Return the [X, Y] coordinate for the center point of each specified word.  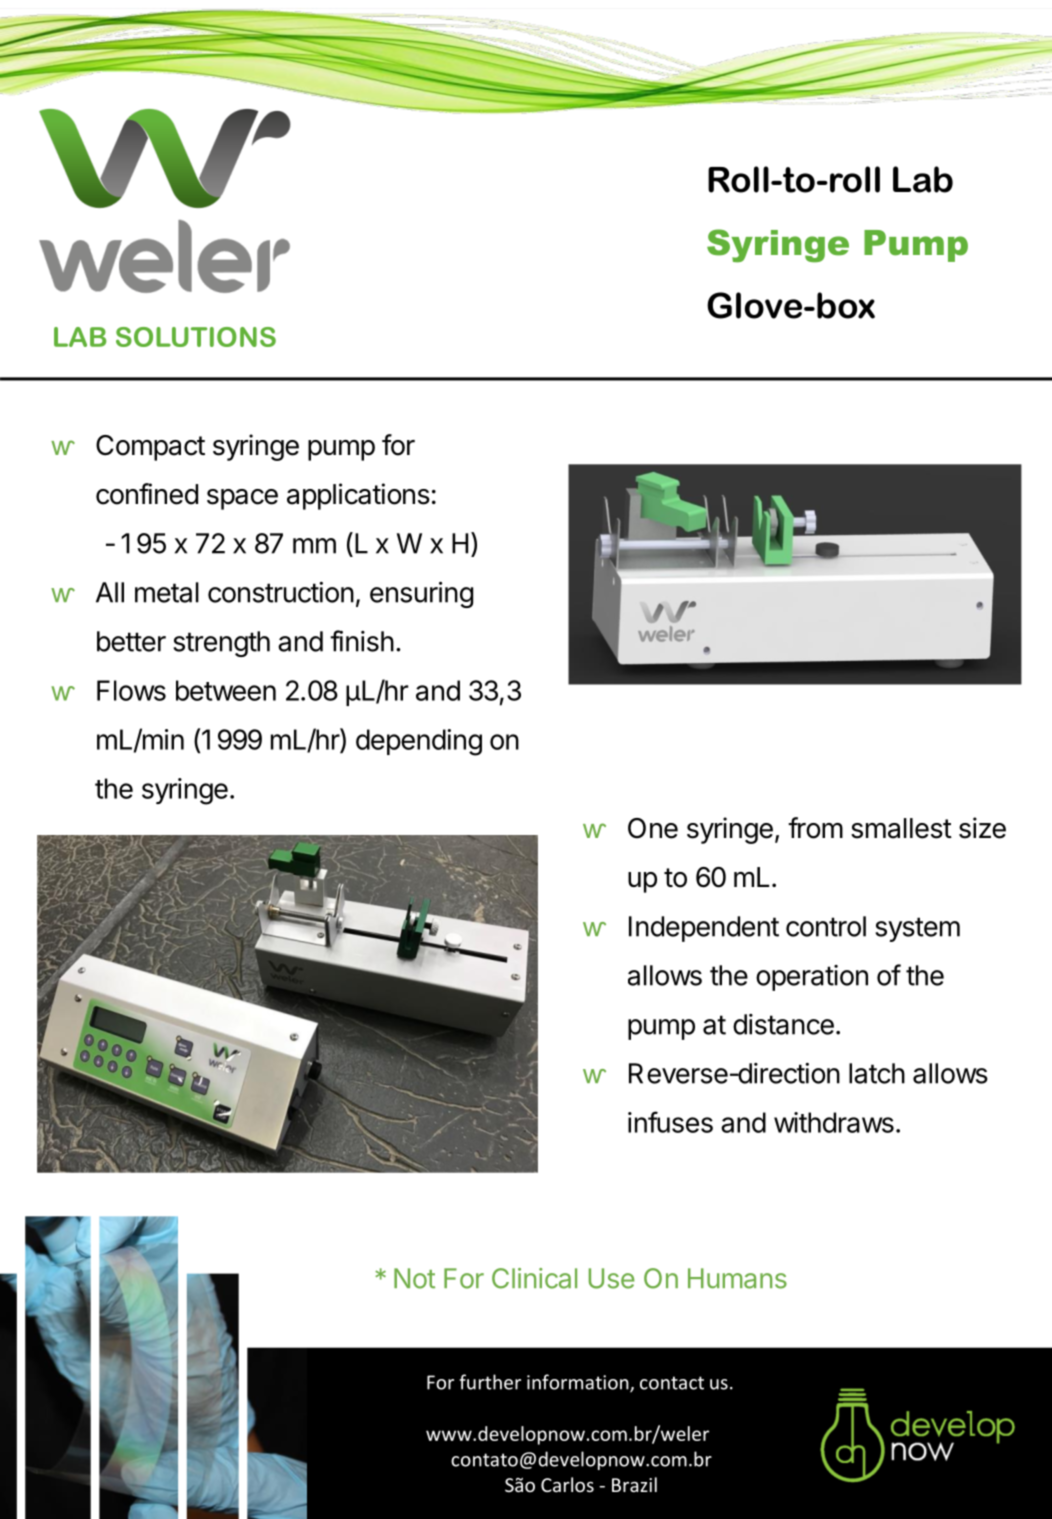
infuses [670, 1122]
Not [414, 1278]
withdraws [834, 1122]
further [490, 1382]
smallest [901, 828]
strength [221, 644]
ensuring [421, 594]
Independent [704, 929]
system [917, 929]
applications [358, 496]
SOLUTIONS [196, 337]
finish [362, 641]
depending [419, 742]
